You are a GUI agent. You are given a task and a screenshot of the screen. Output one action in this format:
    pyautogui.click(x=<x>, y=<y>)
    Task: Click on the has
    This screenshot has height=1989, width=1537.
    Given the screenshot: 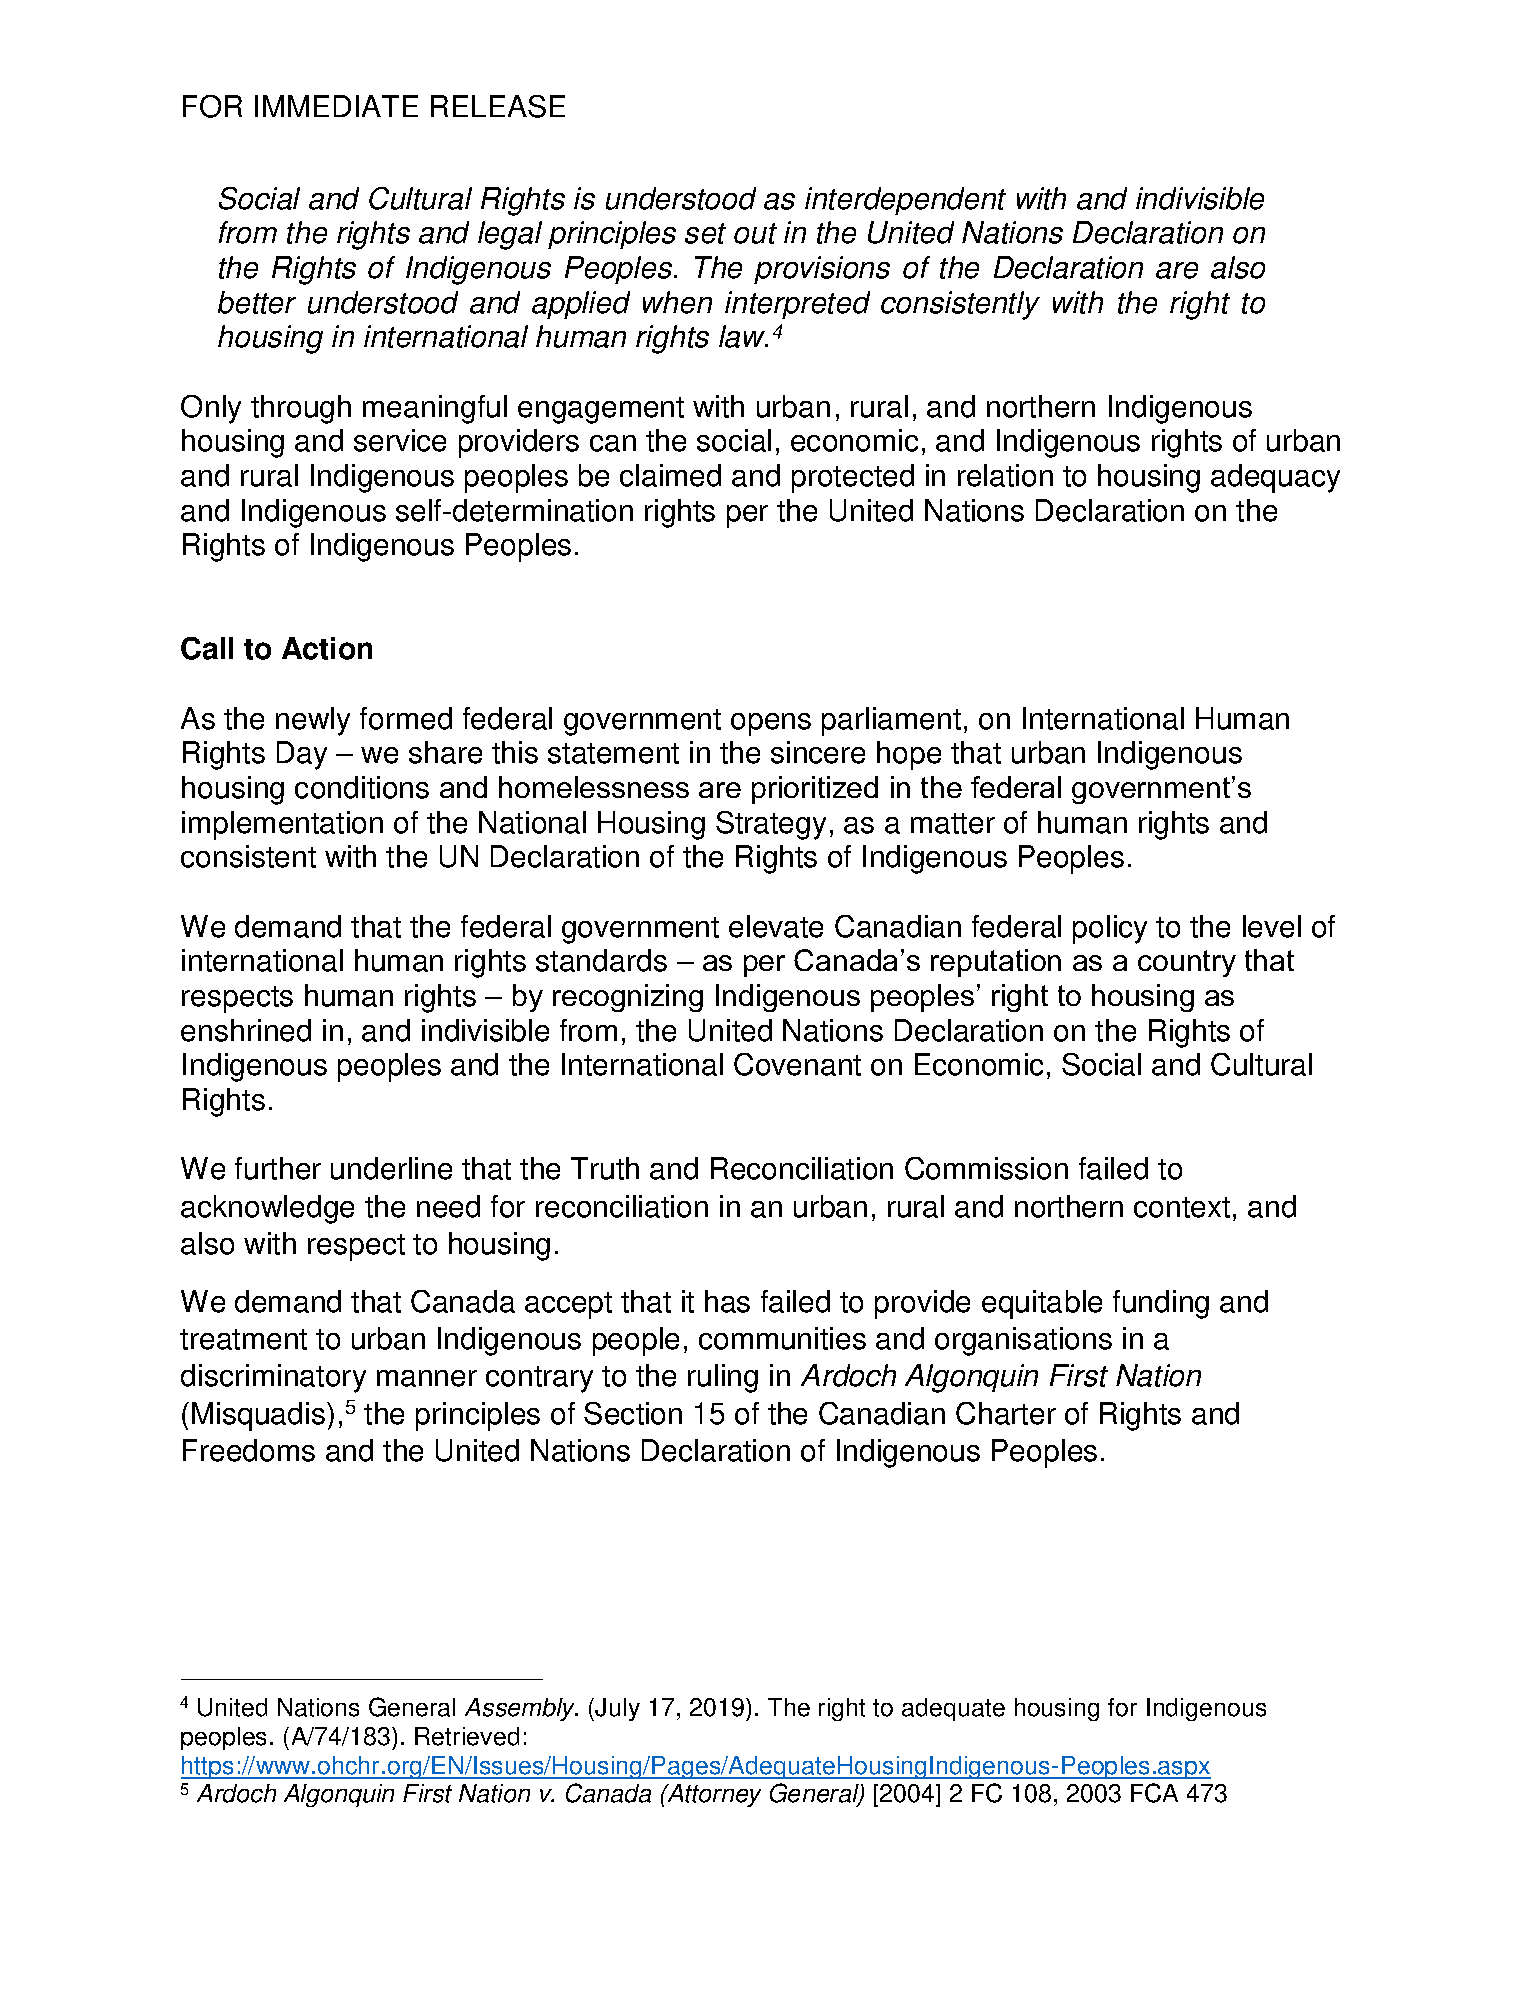 What is the action you would take?
    pyautogui.click(x=727, y=1301)
